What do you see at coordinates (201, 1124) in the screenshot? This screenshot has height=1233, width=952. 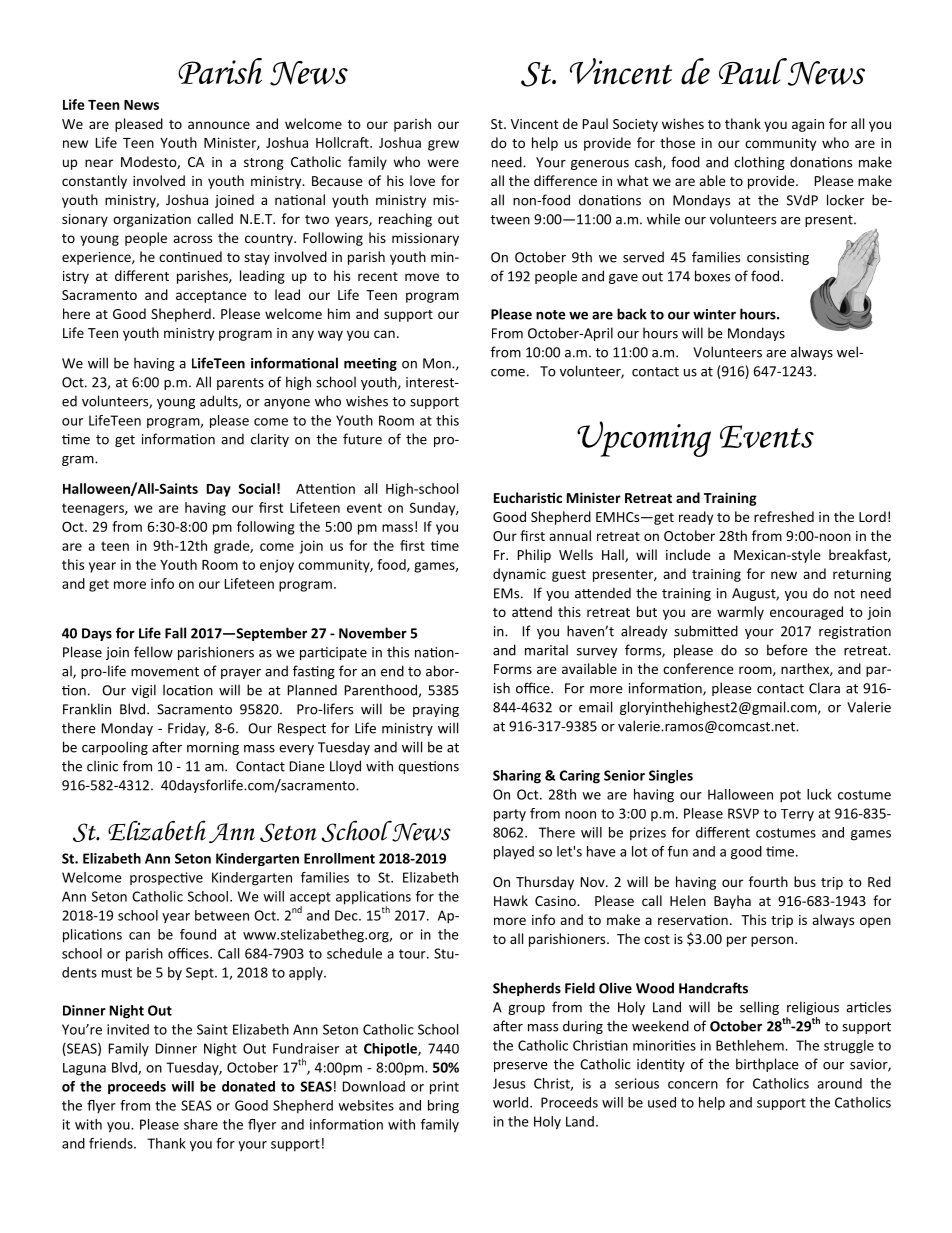 I see `share` at bounding box center [201, 1124].
